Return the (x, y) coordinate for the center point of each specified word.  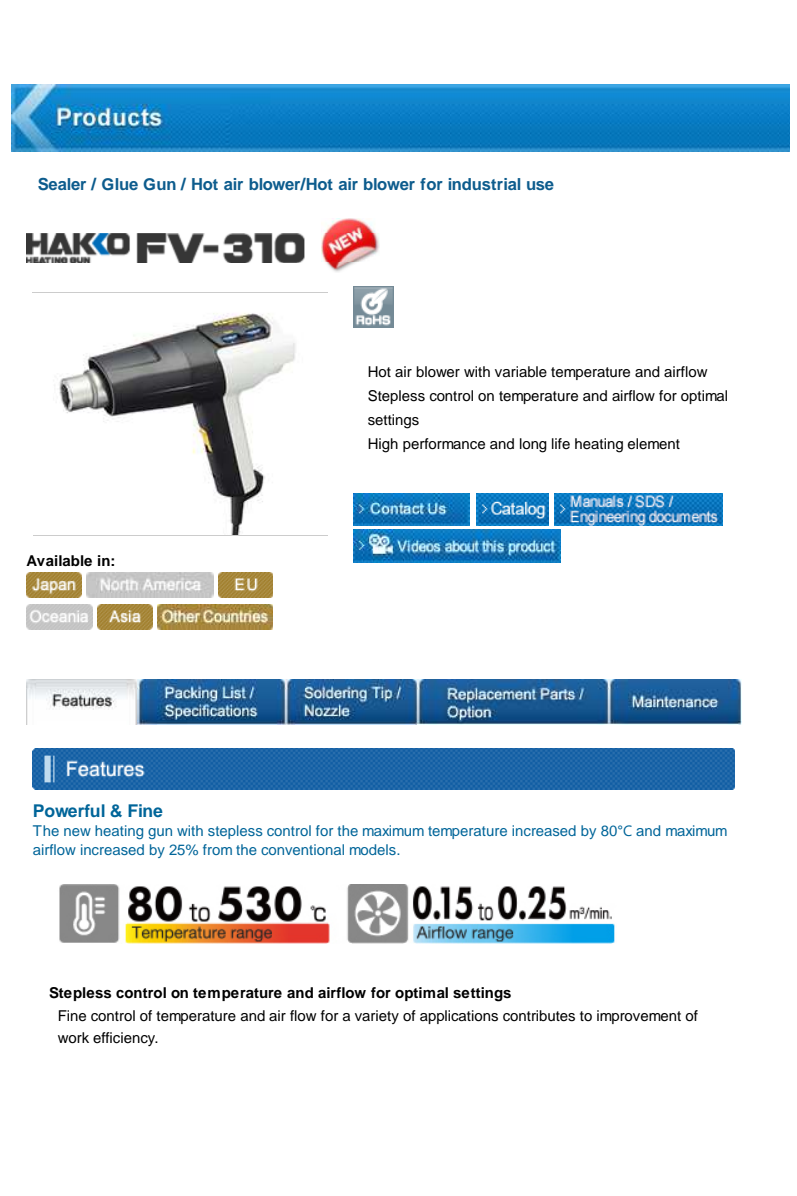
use (540, 185)
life (561, 443)
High (383, 445)
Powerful (69, 810)
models (374, 849)
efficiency (125, 1039)
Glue (120, 184)
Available (59, 560)
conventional (302, 849)
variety (377, 1017)
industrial (484, 184)
